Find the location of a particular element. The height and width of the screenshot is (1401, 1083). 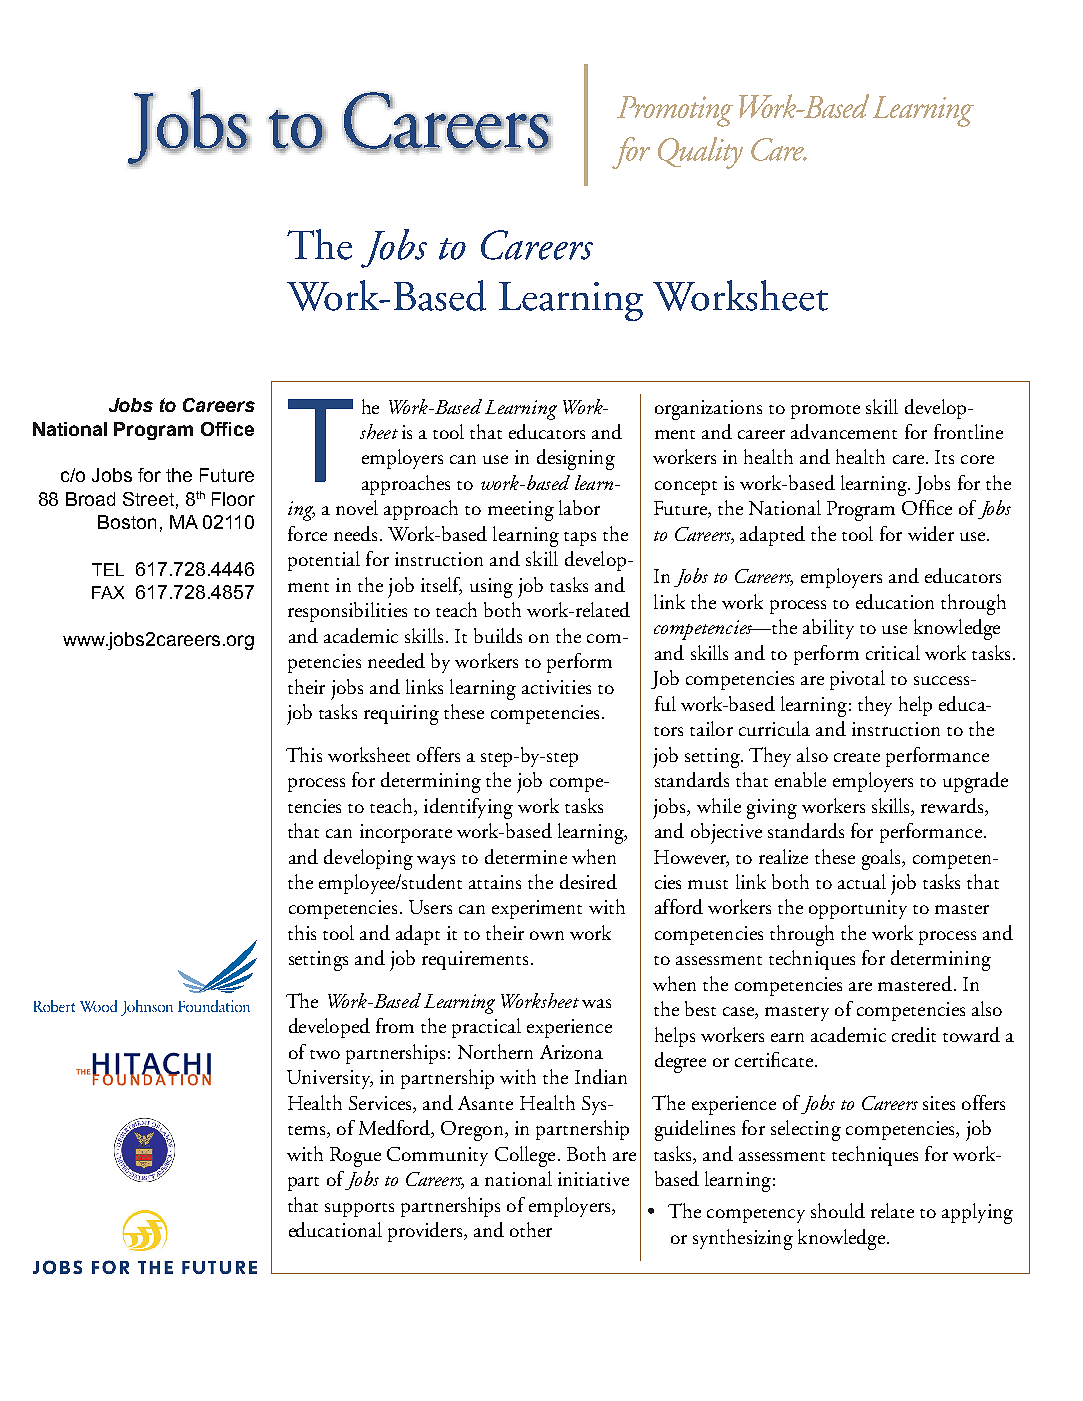

incorporate is located at coordinates (406, 833).
